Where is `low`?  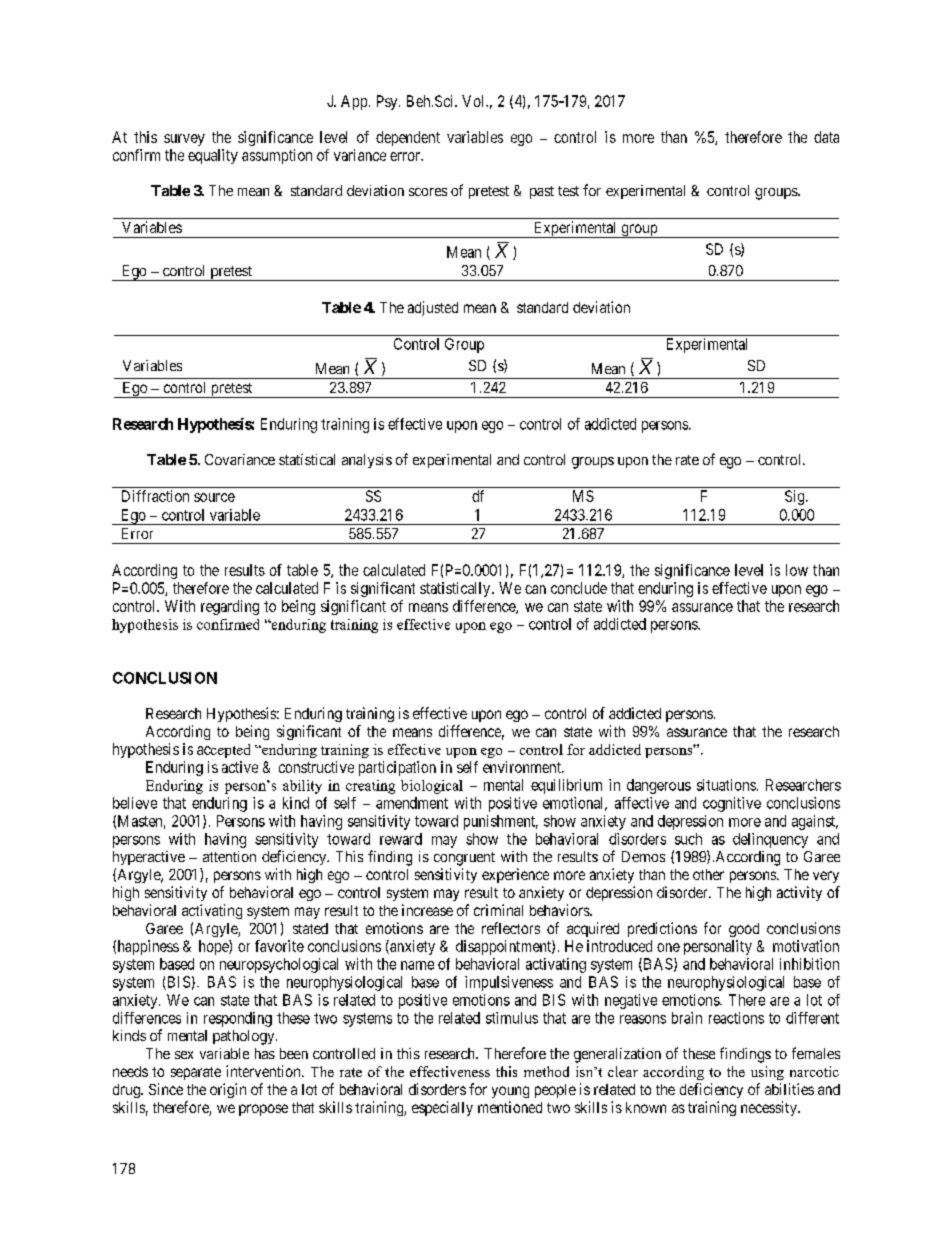 low is located at coordinates (797, 570).
